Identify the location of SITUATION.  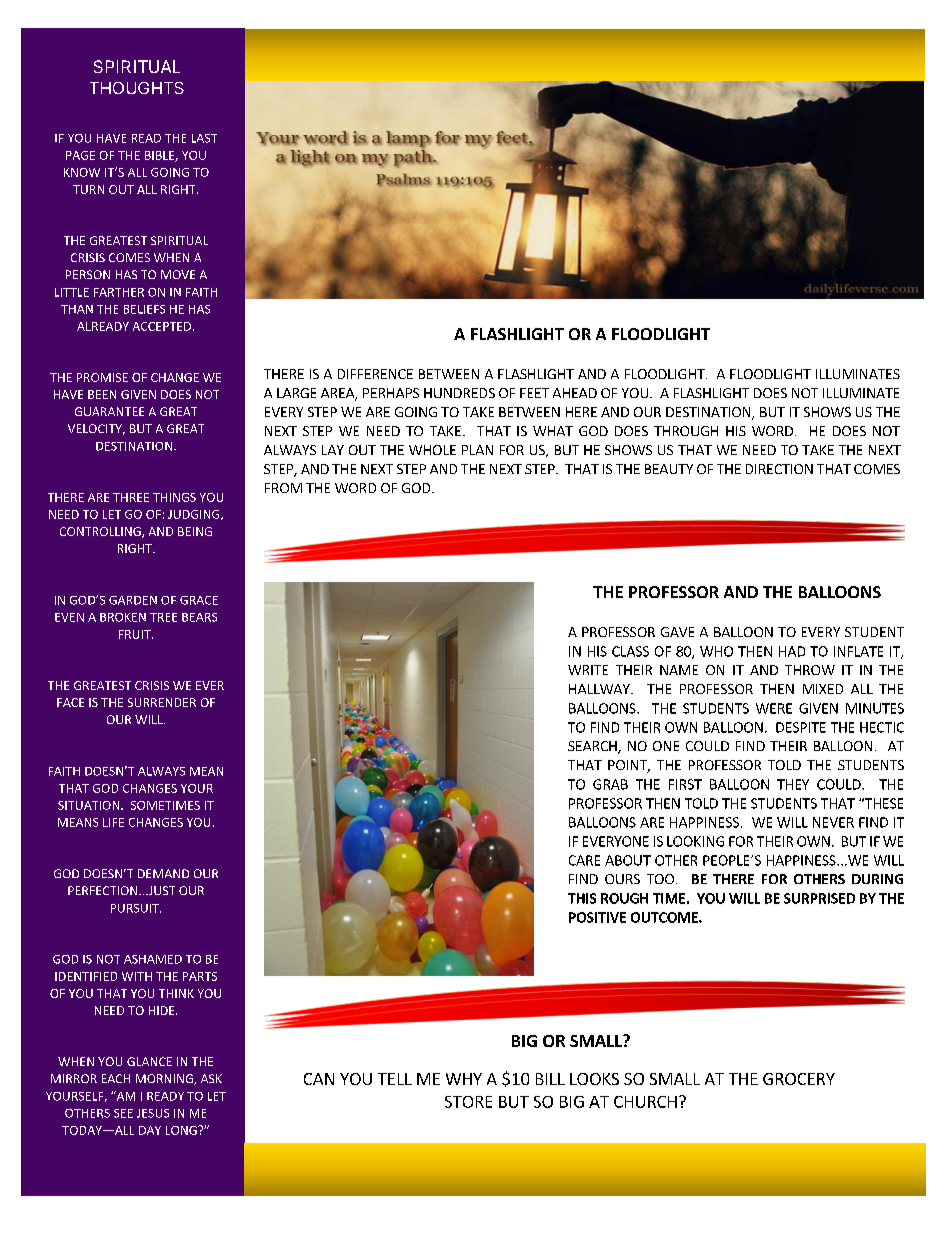
(90, 805).
